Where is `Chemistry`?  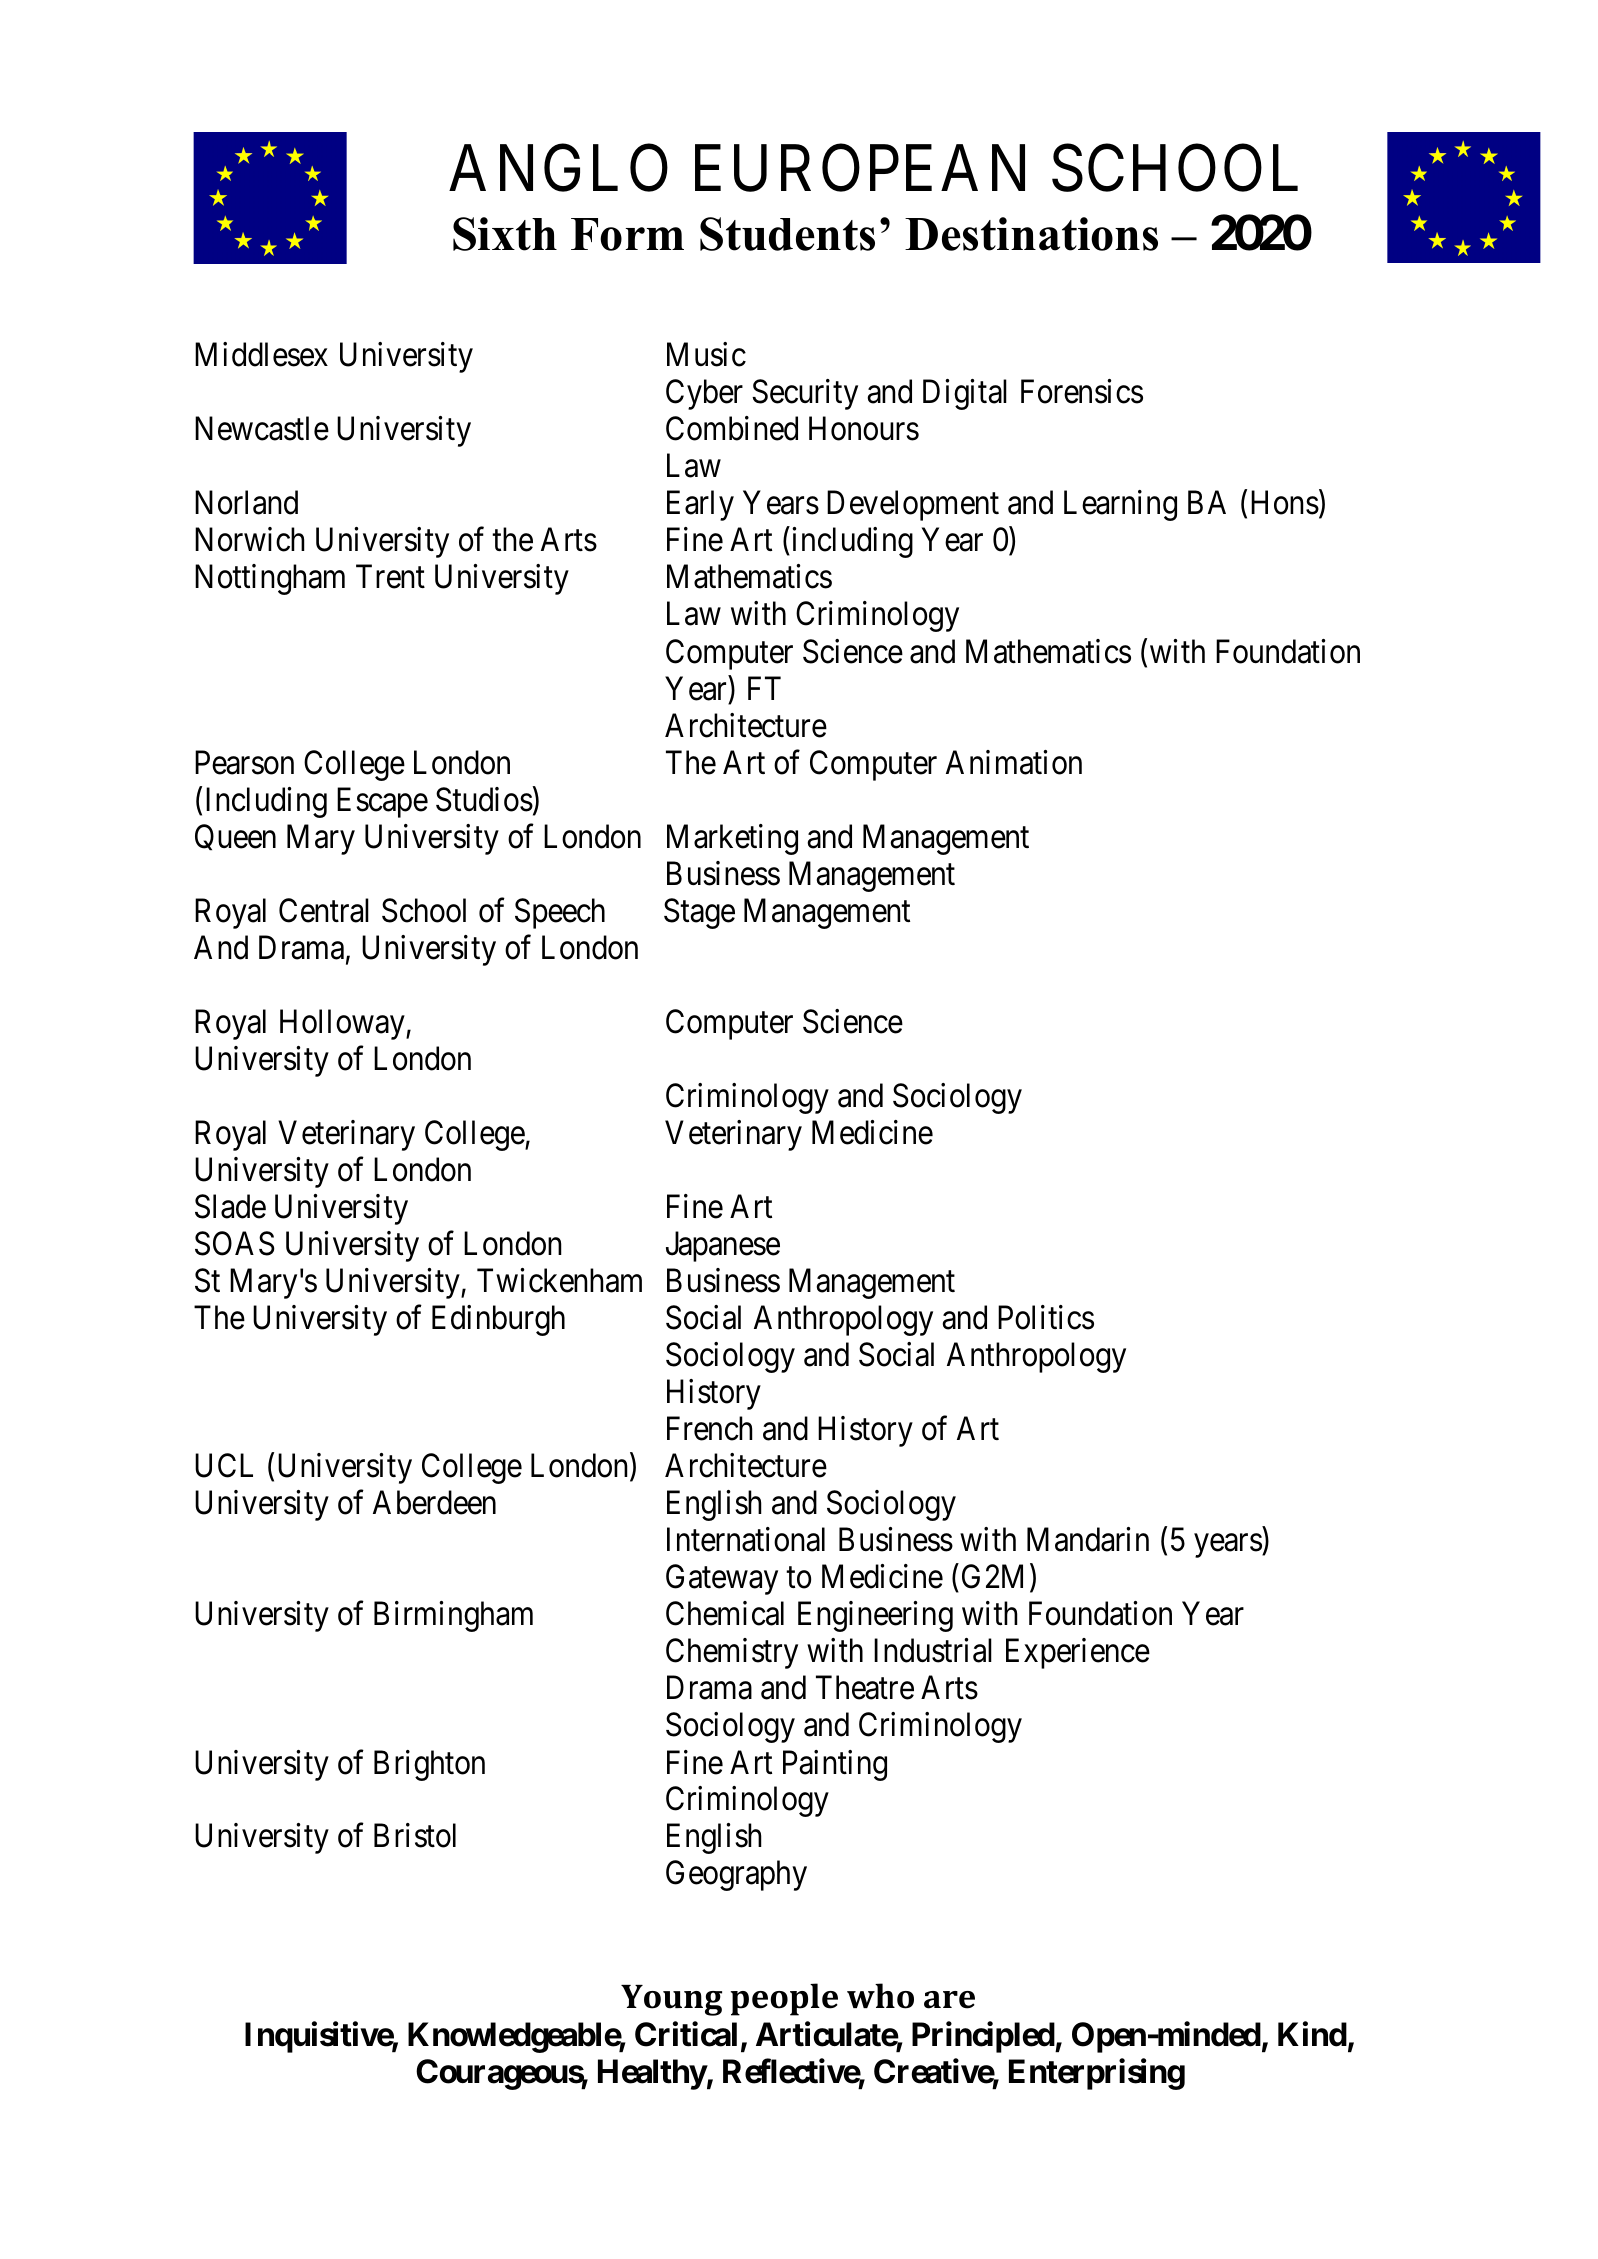
Chemistry is located at coordinates (732, 1653).
